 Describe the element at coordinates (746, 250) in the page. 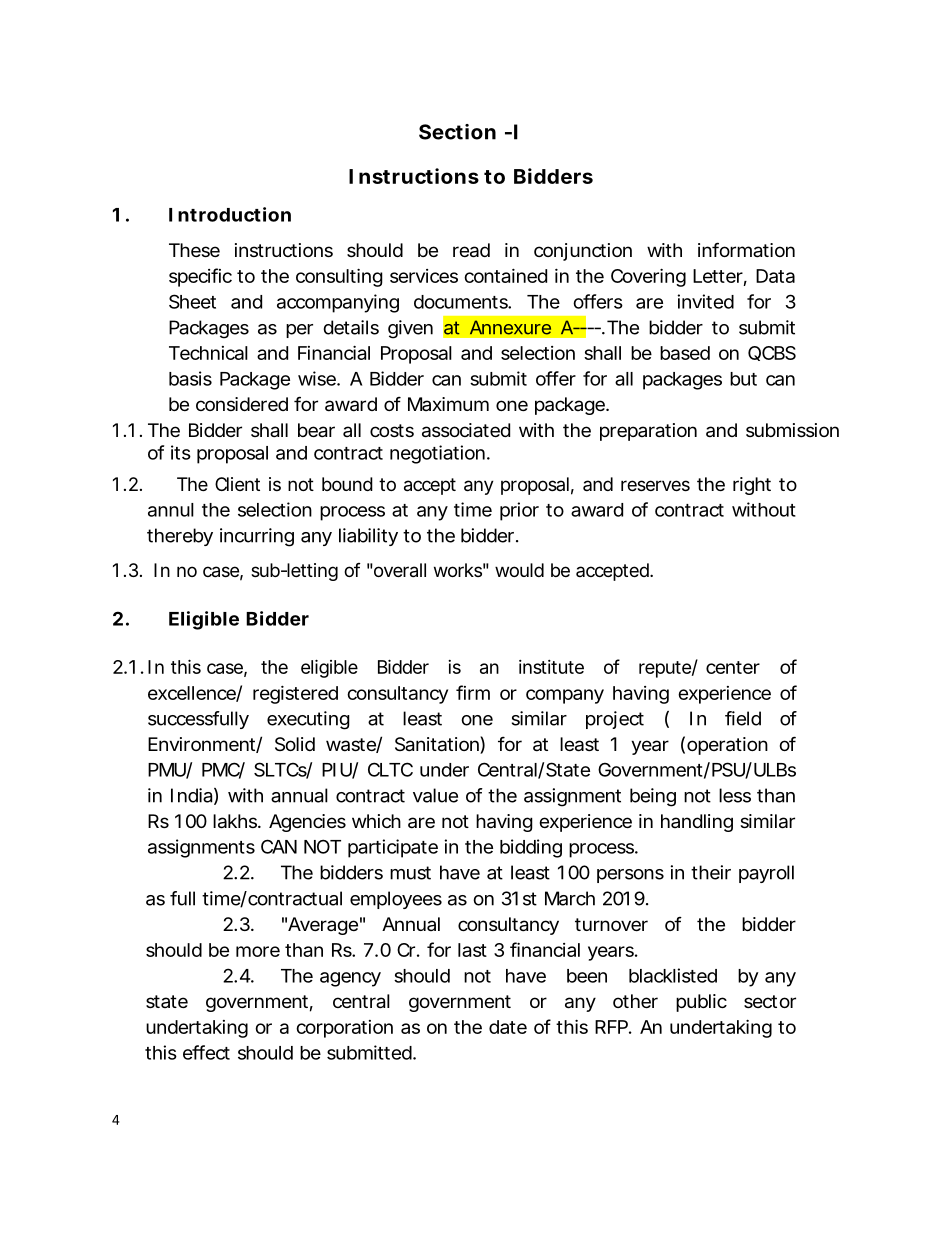

I see `information` at that location.
